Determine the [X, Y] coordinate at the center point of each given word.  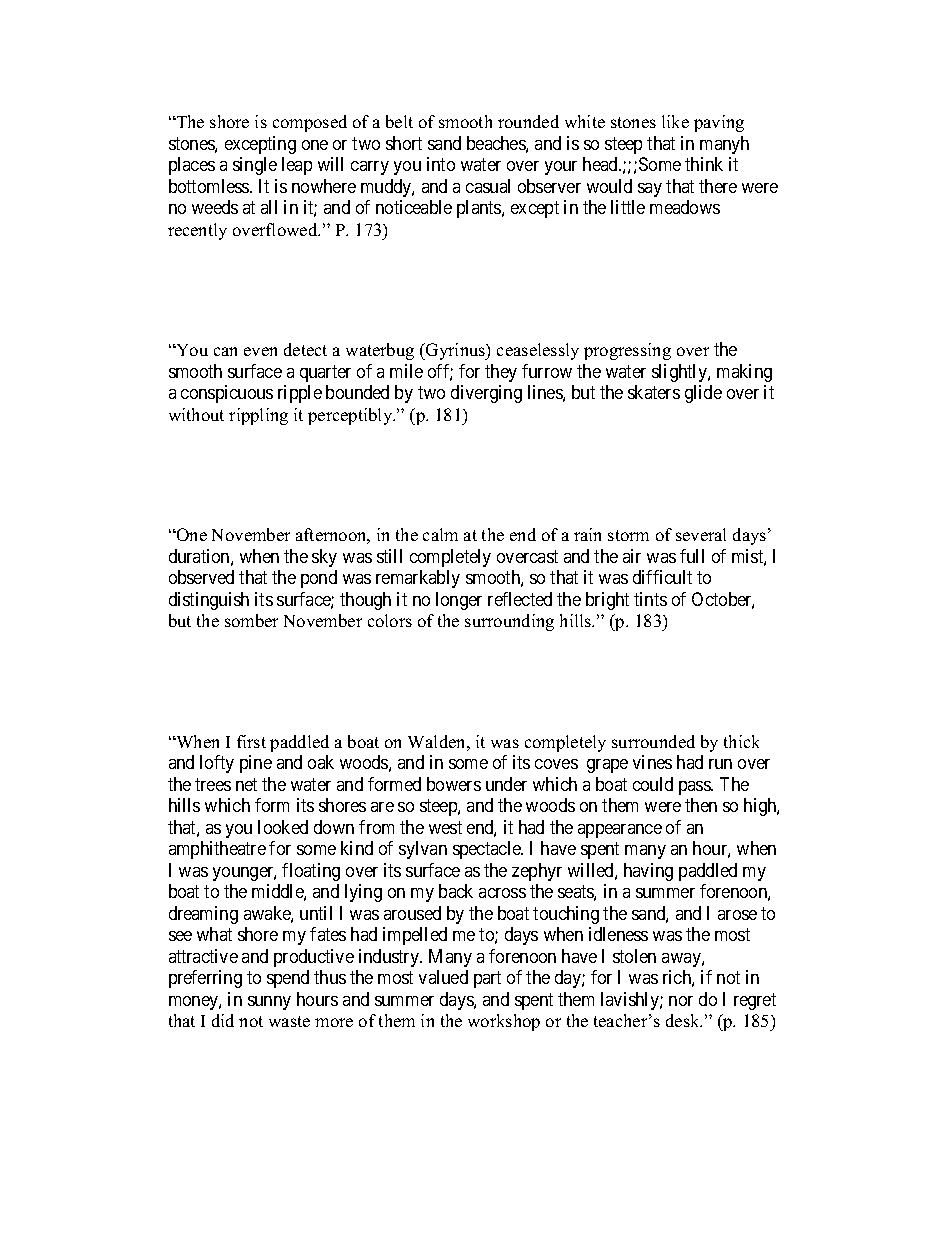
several [701, 534]
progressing [627, 351]
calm [440, 534]
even [260, 351]
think [704, 164]
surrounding [509, 622]
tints [650, 599]
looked [283, 827]
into [441, 164]
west [445, 827]
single [255, 166]
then [701, 805]
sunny [269, 1003]
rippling [258, 416]
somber [251, 620]
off [440, 372]
